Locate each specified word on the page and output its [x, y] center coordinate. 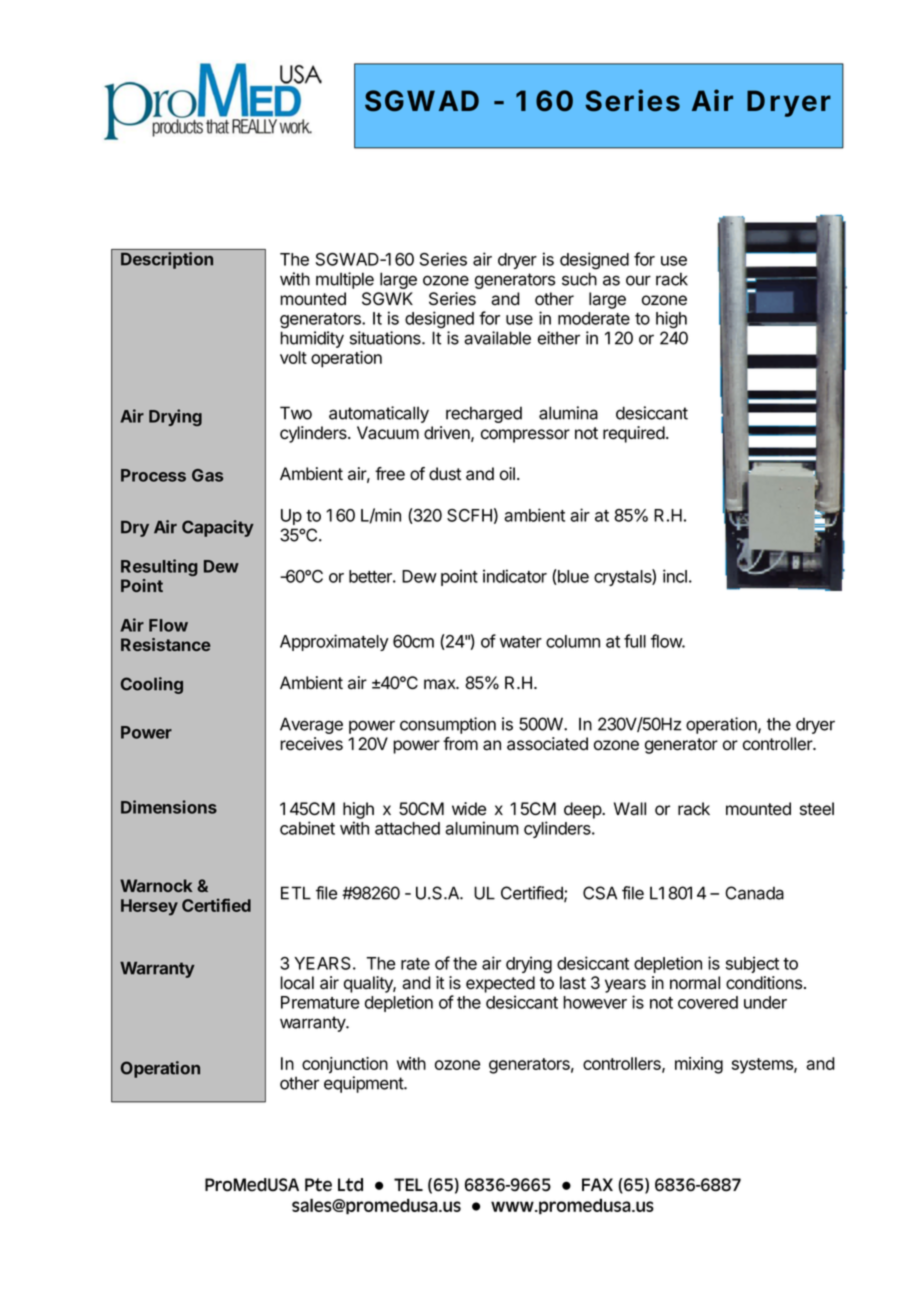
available [497, 338]
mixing [699, 1065]
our [638, 280]
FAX [597, 1184]
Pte [318, 1185]
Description [167, 260]
